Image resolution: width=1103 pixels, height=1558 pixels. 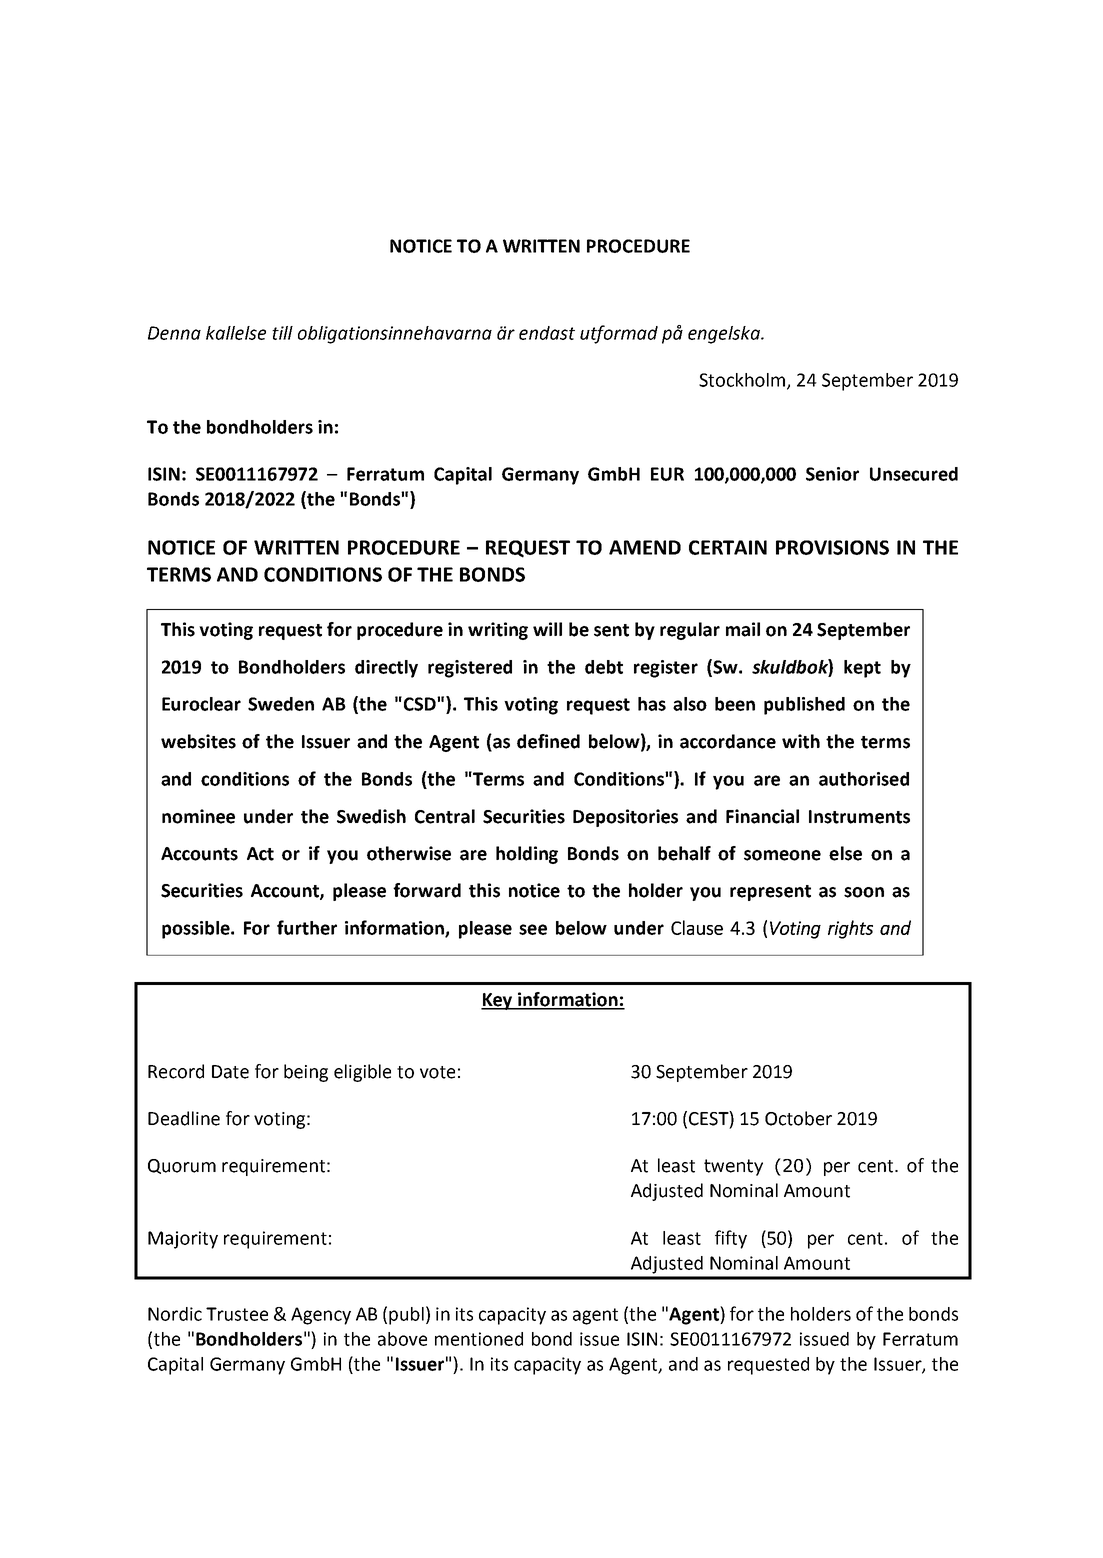 What do you see at coordinates (859, 817) in the screenshot?
I see `Instruments` at bounding box center [859, 817].
